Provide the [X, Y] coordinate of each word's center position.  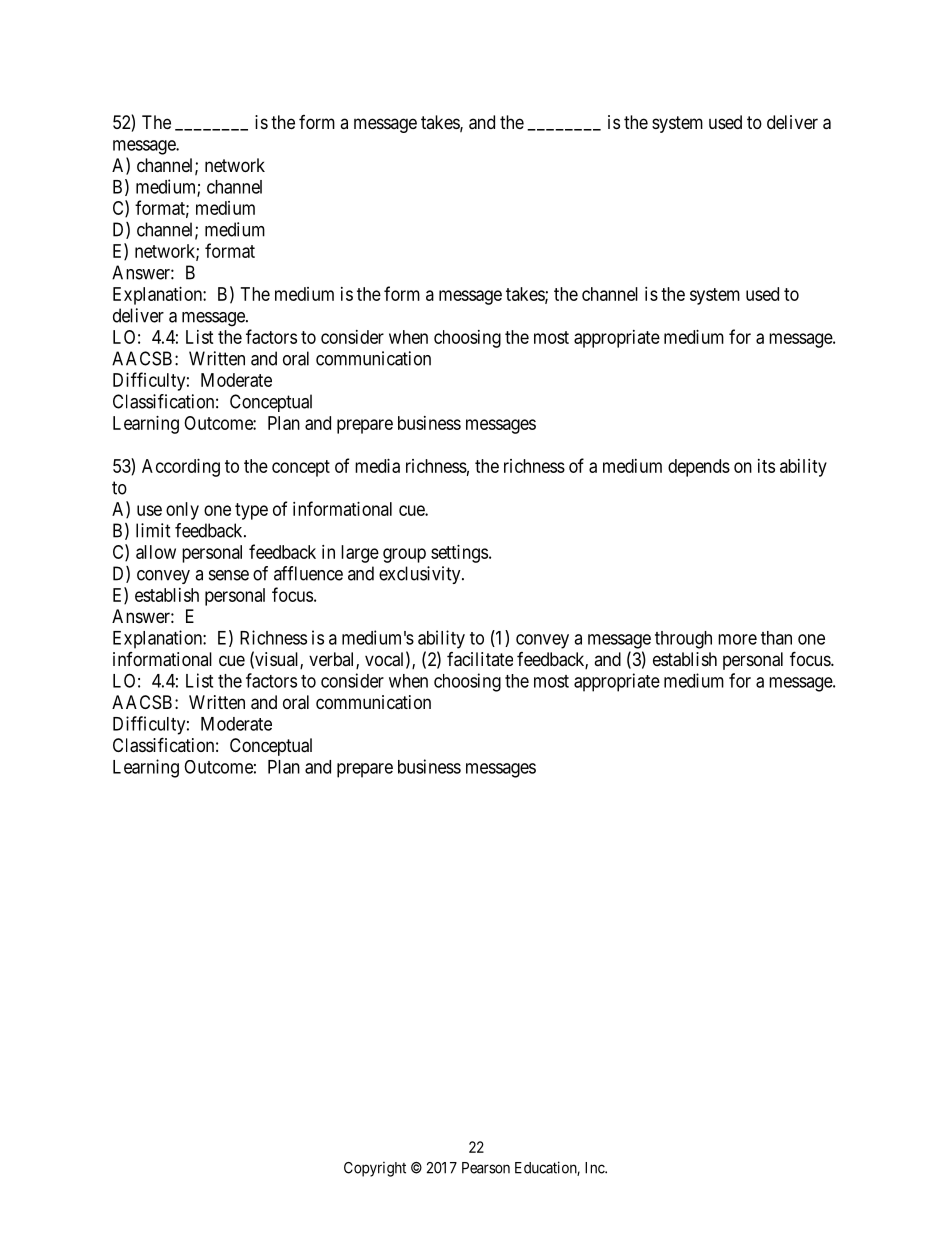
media [377, 466]
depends [699, 468]
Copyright [375, 1169]
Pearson [486, 1168]
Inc [595, 1168]
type [251, 511]
